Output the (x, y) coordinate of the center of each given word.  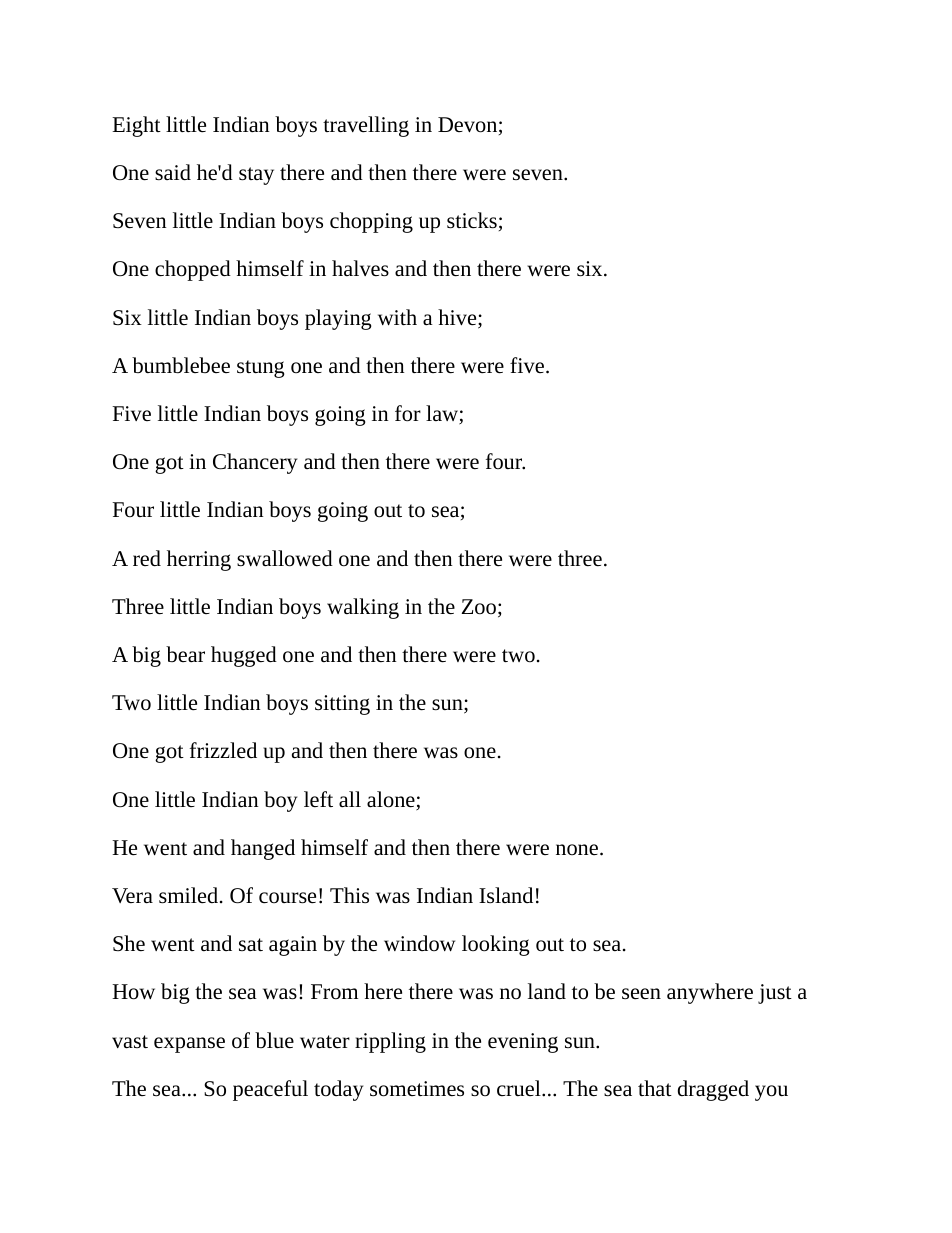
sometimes (417, 1089)
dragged (713, 1090)
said (173, 172)
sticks (472, 220)
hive (458, 318)
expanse (189, 1045)
